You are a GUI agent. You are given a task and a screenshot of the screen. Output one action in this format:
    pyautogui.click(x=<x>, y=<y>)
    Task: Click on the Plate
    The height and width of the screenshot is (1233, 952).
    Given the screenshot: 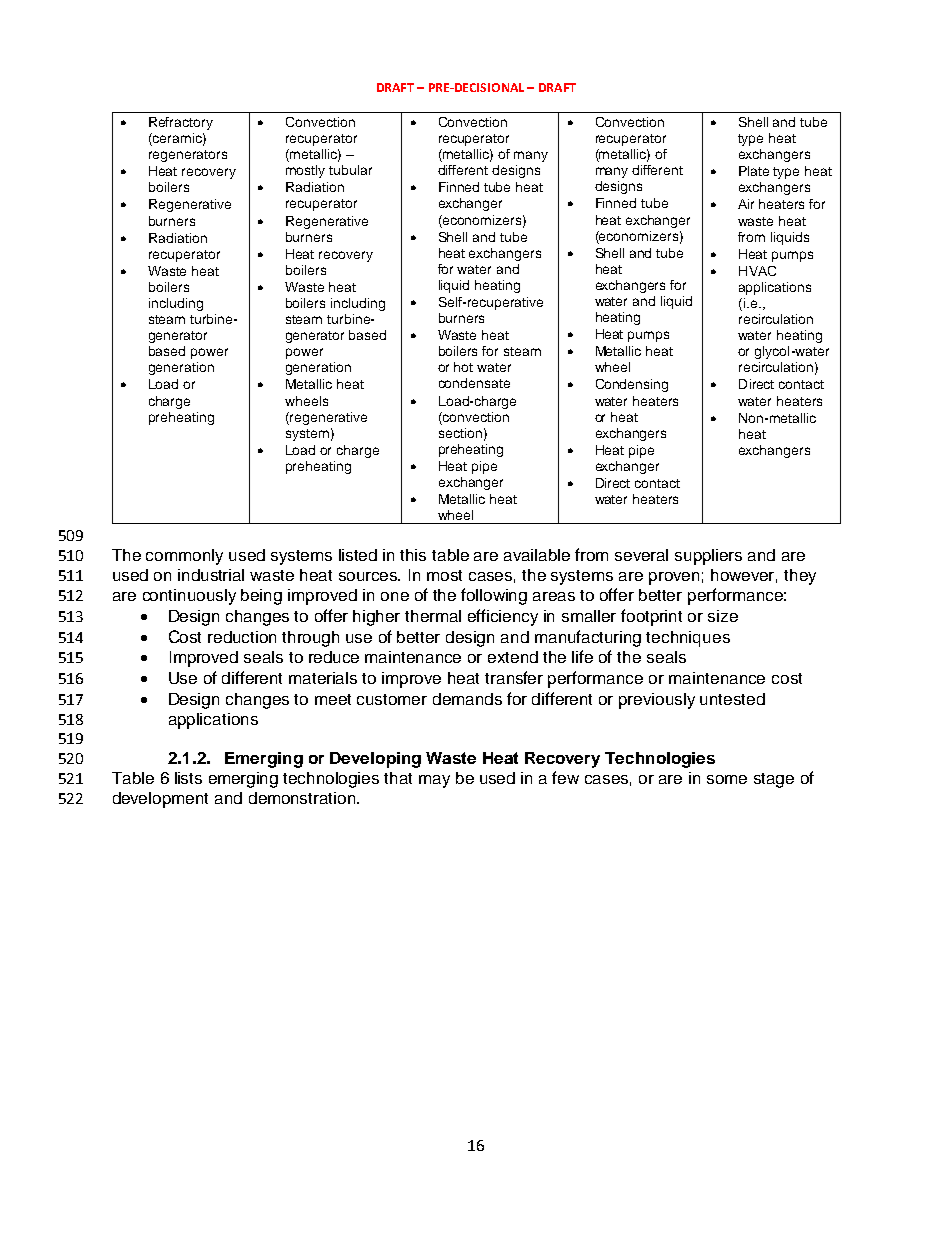 What is the action you would take?
    pyautogui.click(x=754, y=171)
